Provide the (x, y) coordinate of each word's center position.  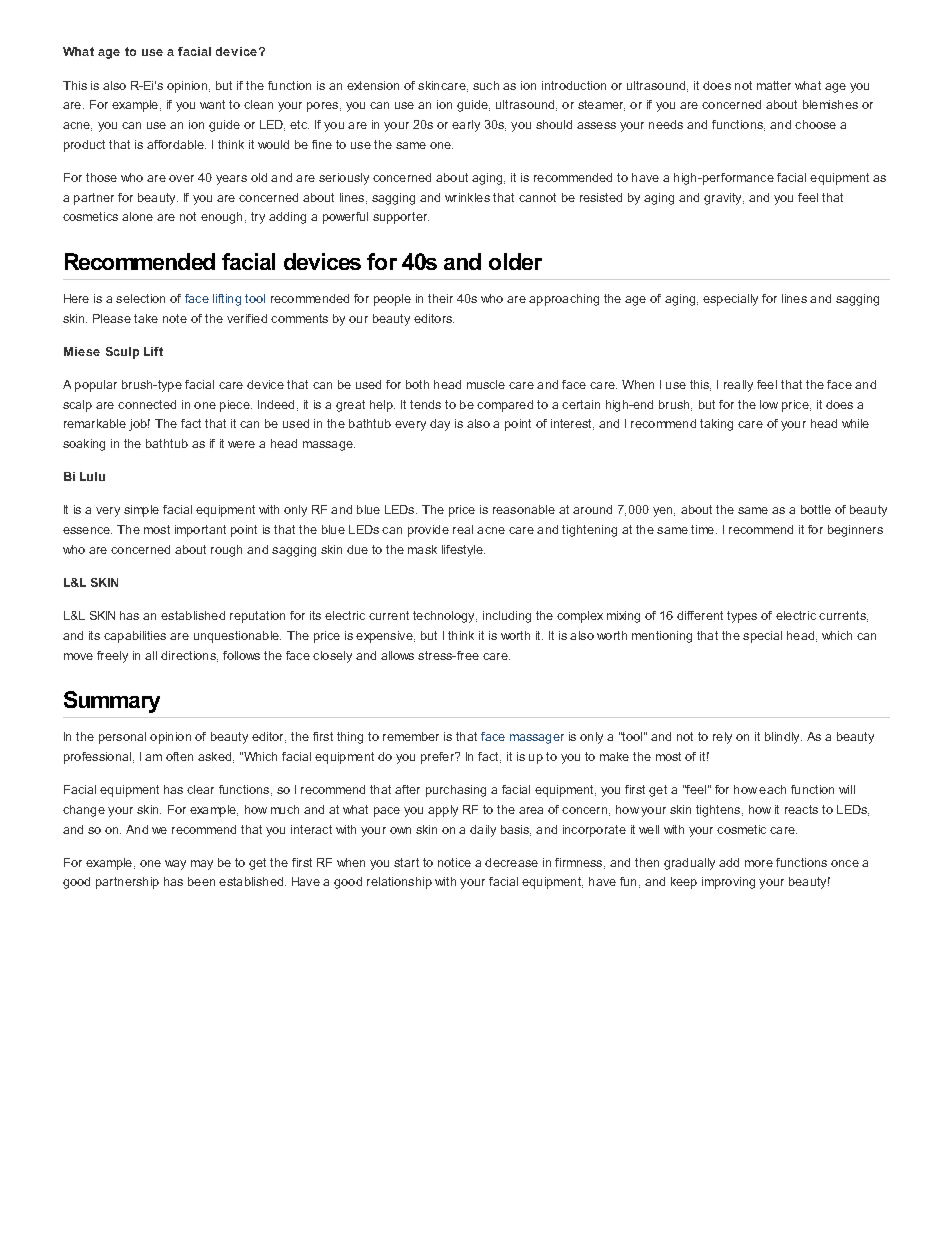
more (759, 863)
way (175, 865)
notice (454, 862)
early (466, 126)
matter (774, 85)
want (212, 104)
